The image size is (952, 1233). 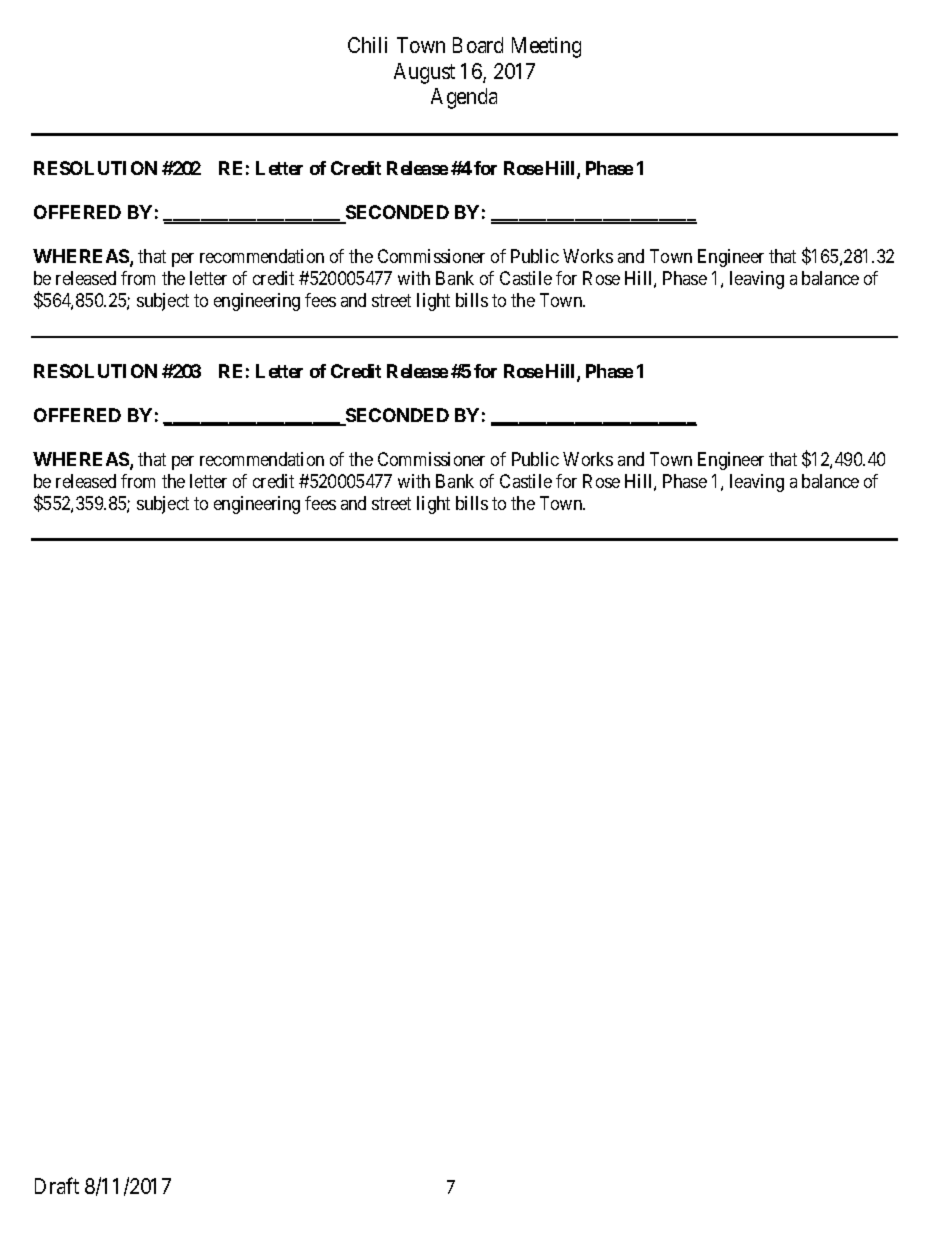 I want to click on August, so click(x=424, y=73).
